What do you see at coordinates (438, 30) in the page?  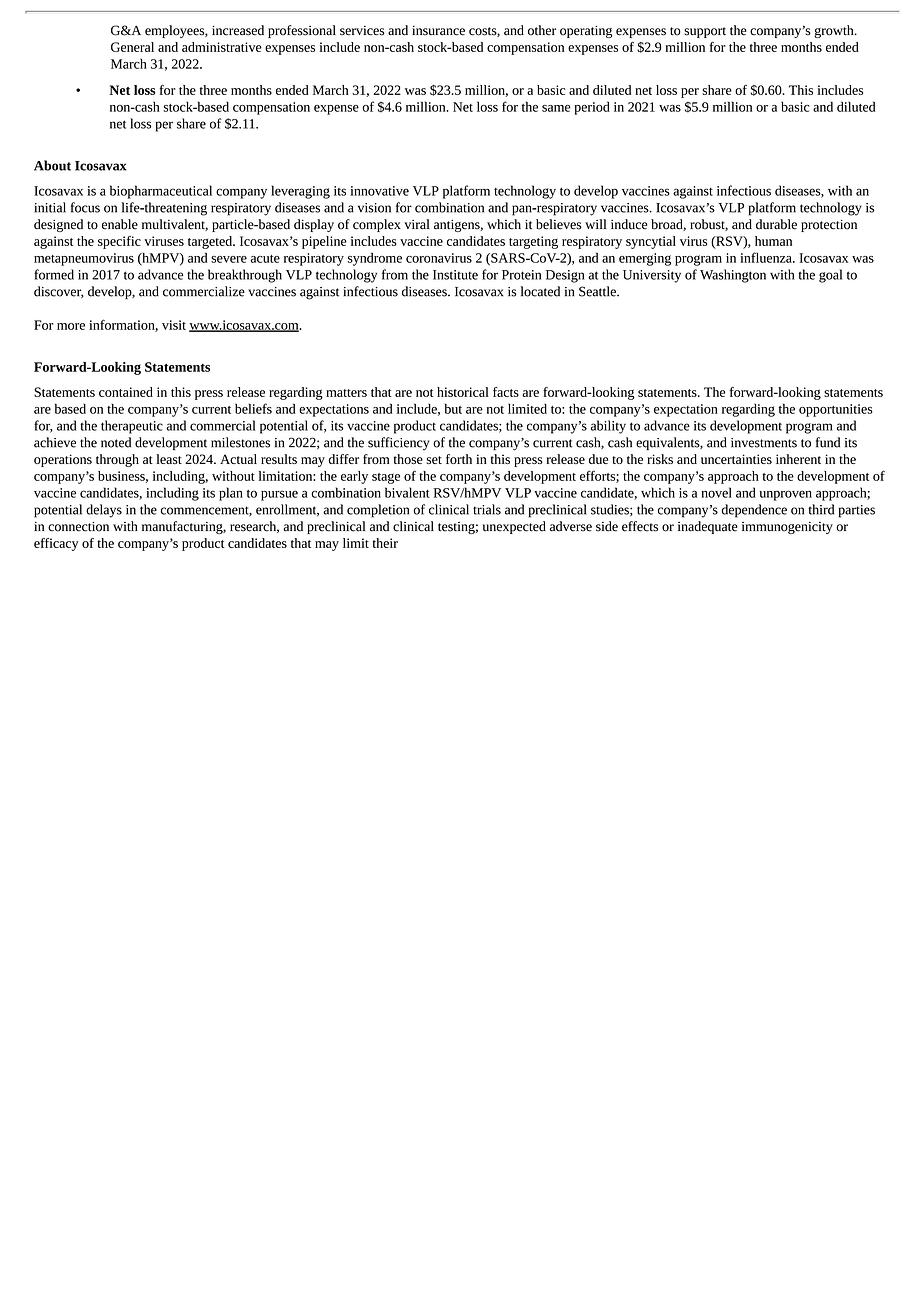 I see `insurance` at bounding box center [438, 30].
